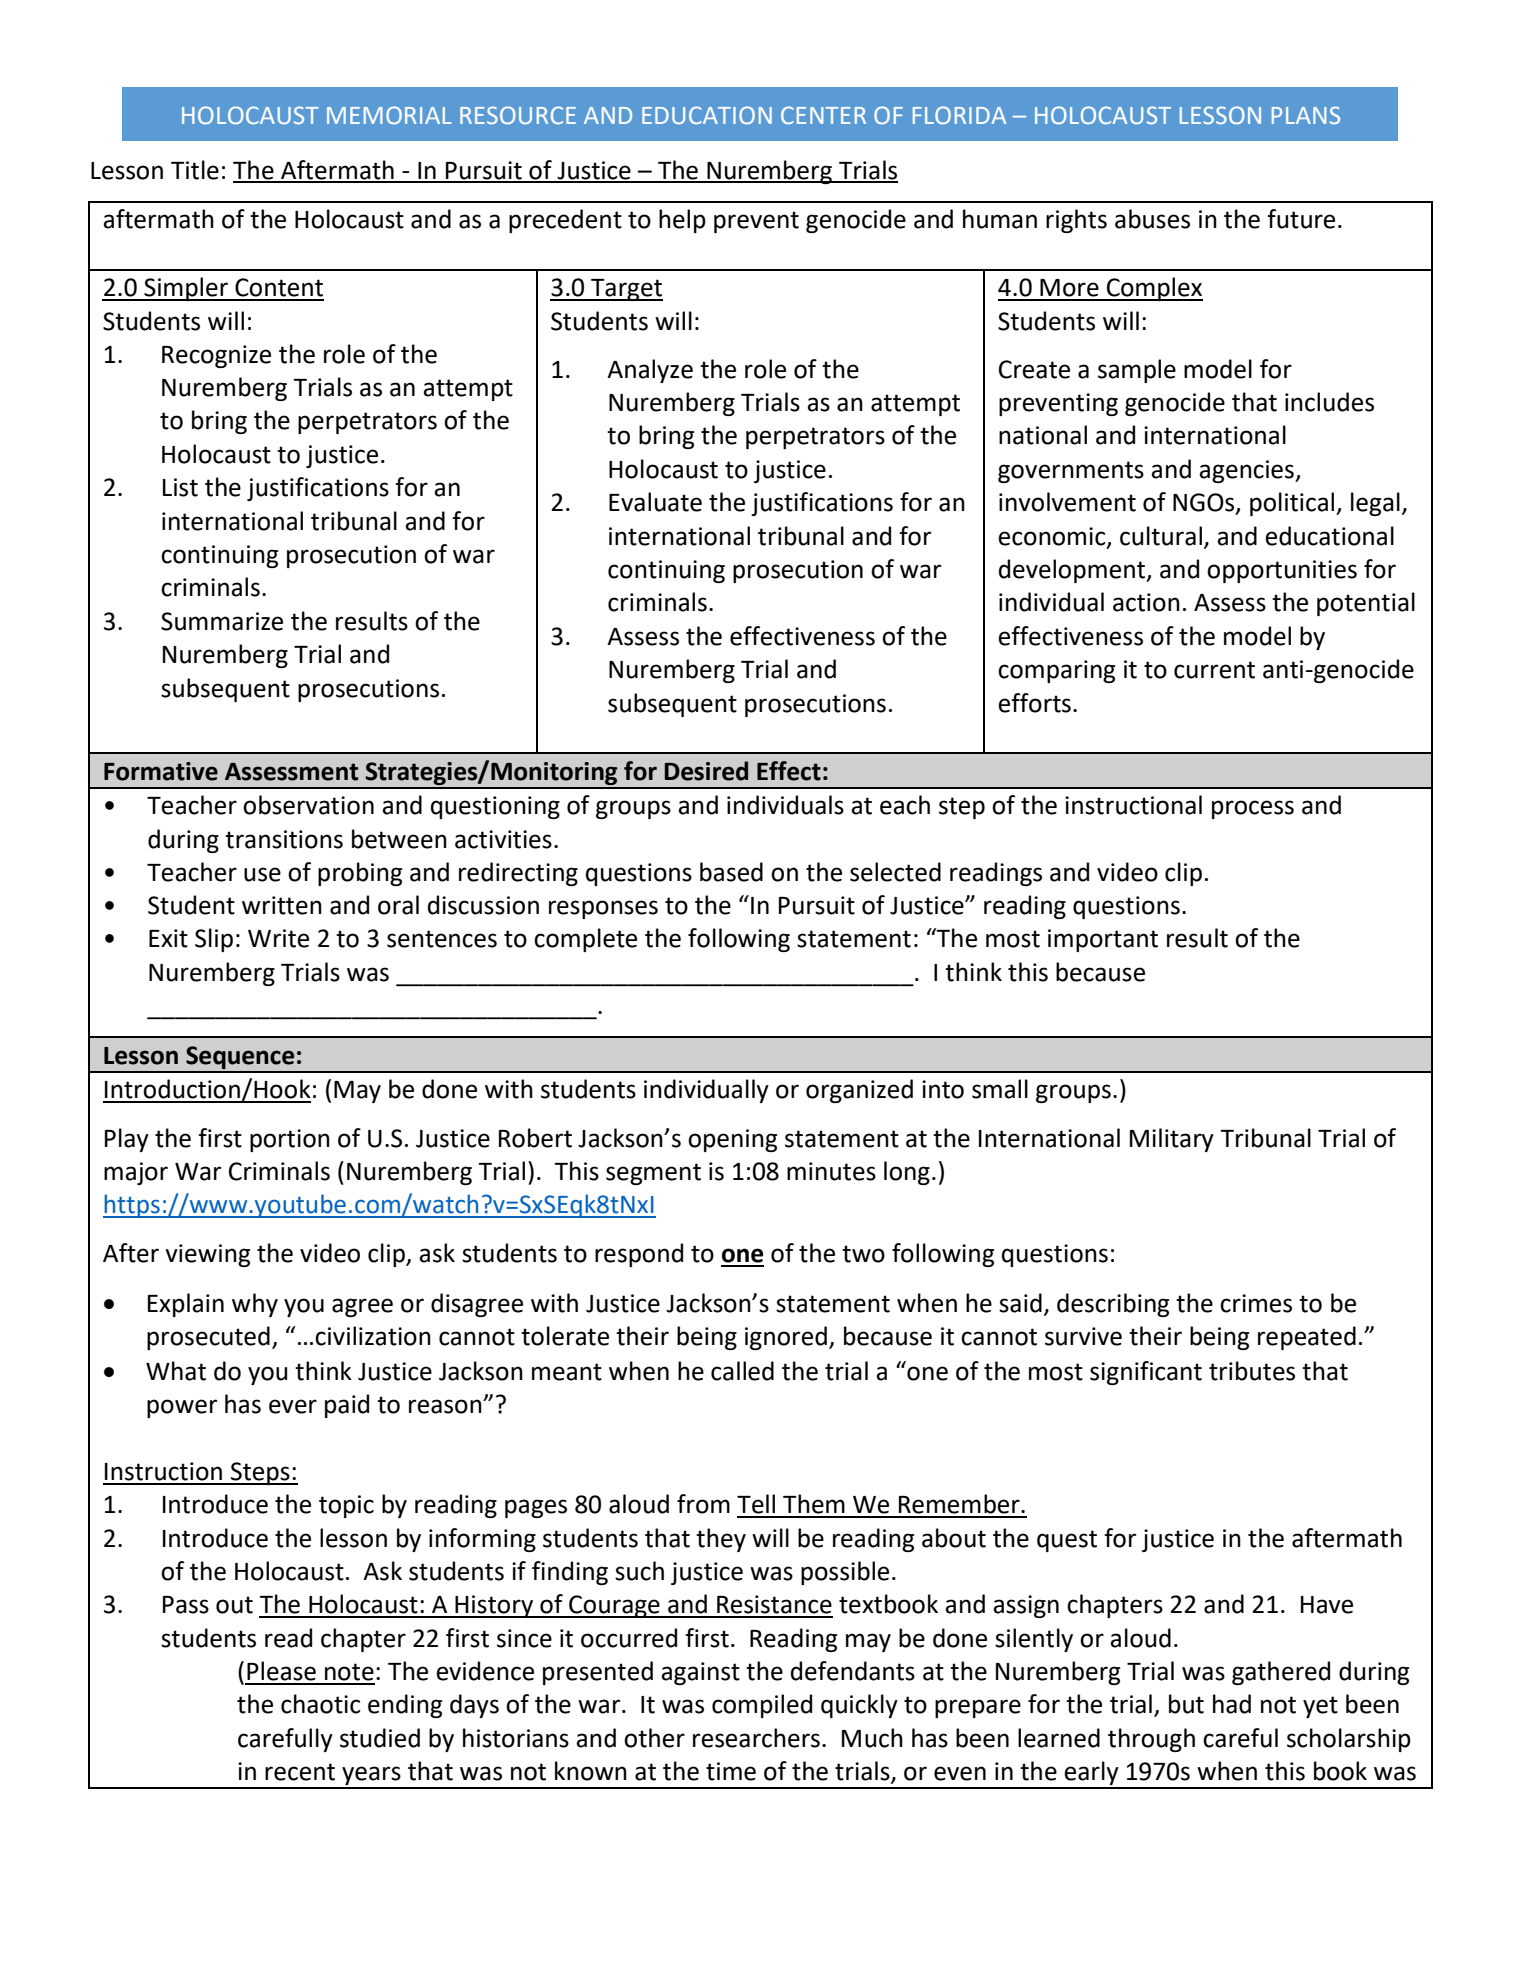  Describe the element at coordinates (278, 938) in the page. I see `Write` at that location.
